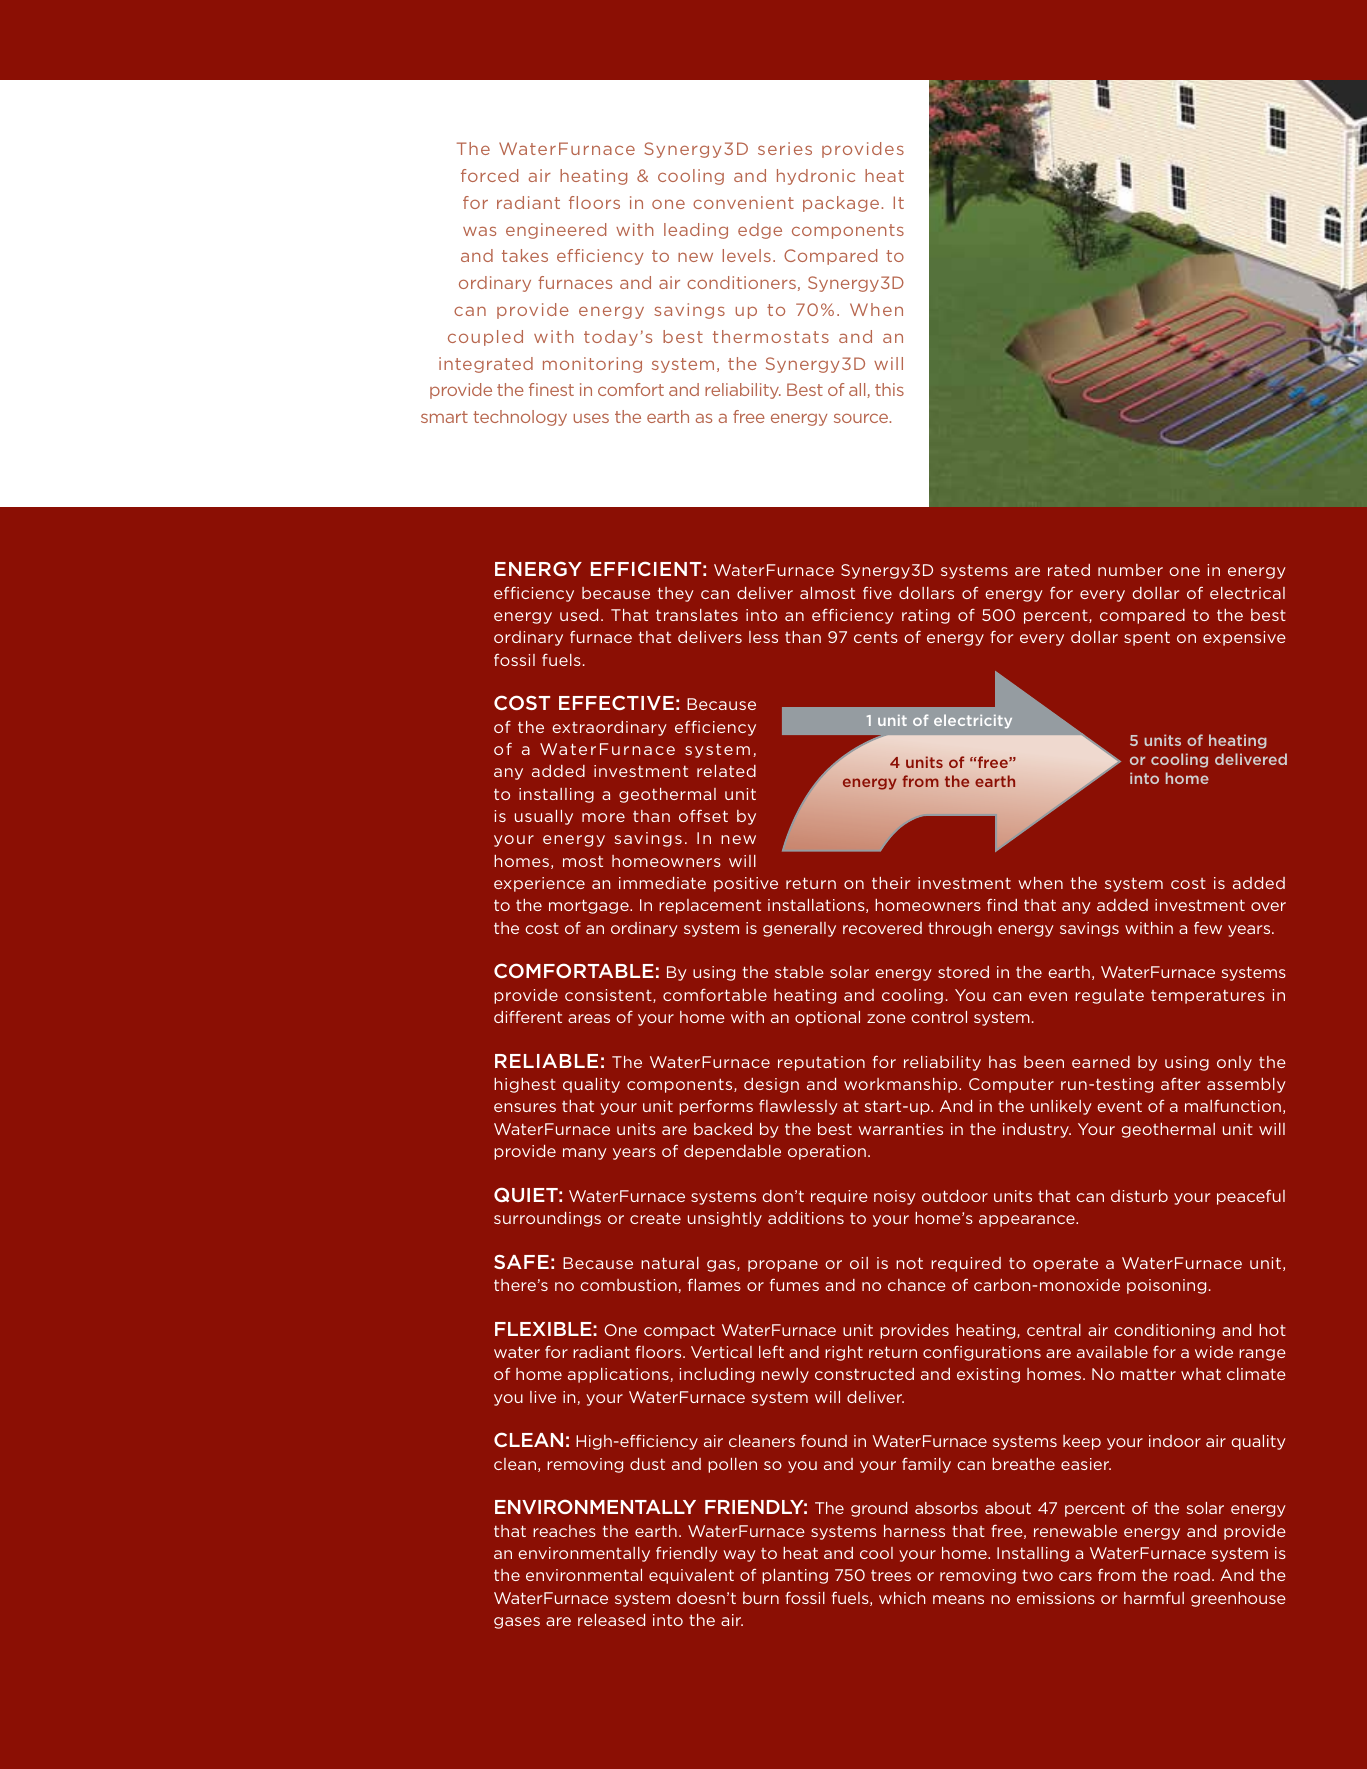 The height and width of the screenshot is (1769, 1367). What do you see at coordinates (579, 615) in the screenshot?
I see `used` at bounding box center [579, 615].
